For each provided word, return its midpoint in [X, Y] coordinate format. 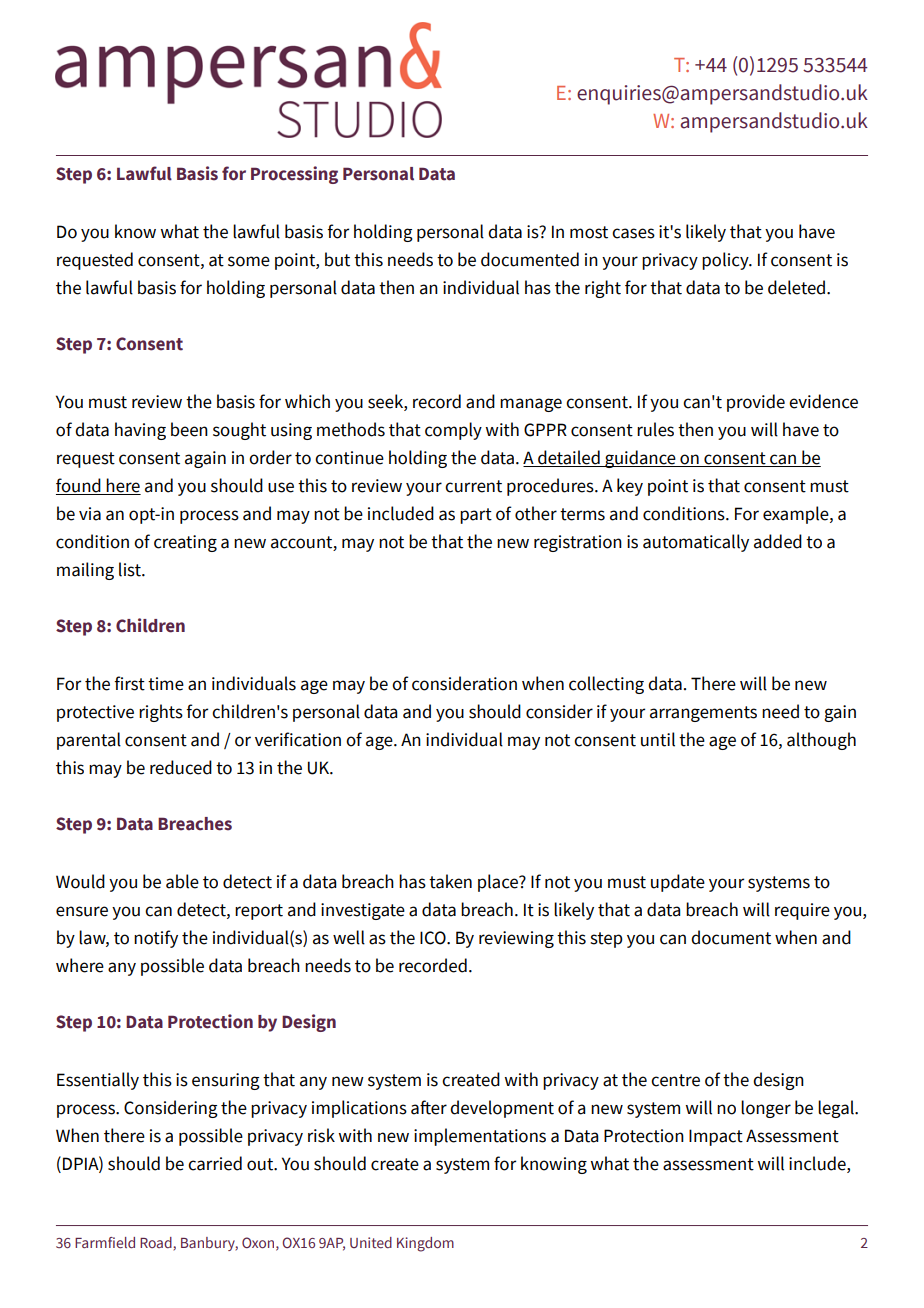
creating [185, 543]
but [337, 259]
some [249, 261]
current [473, 486]
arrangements [703, 714]
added [778, 541]
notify [156, 939]
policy [726, 261]
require [802, 911]
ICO [434, 938]
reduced [181, 767]
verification [298, 739]
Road [156, 1242]
